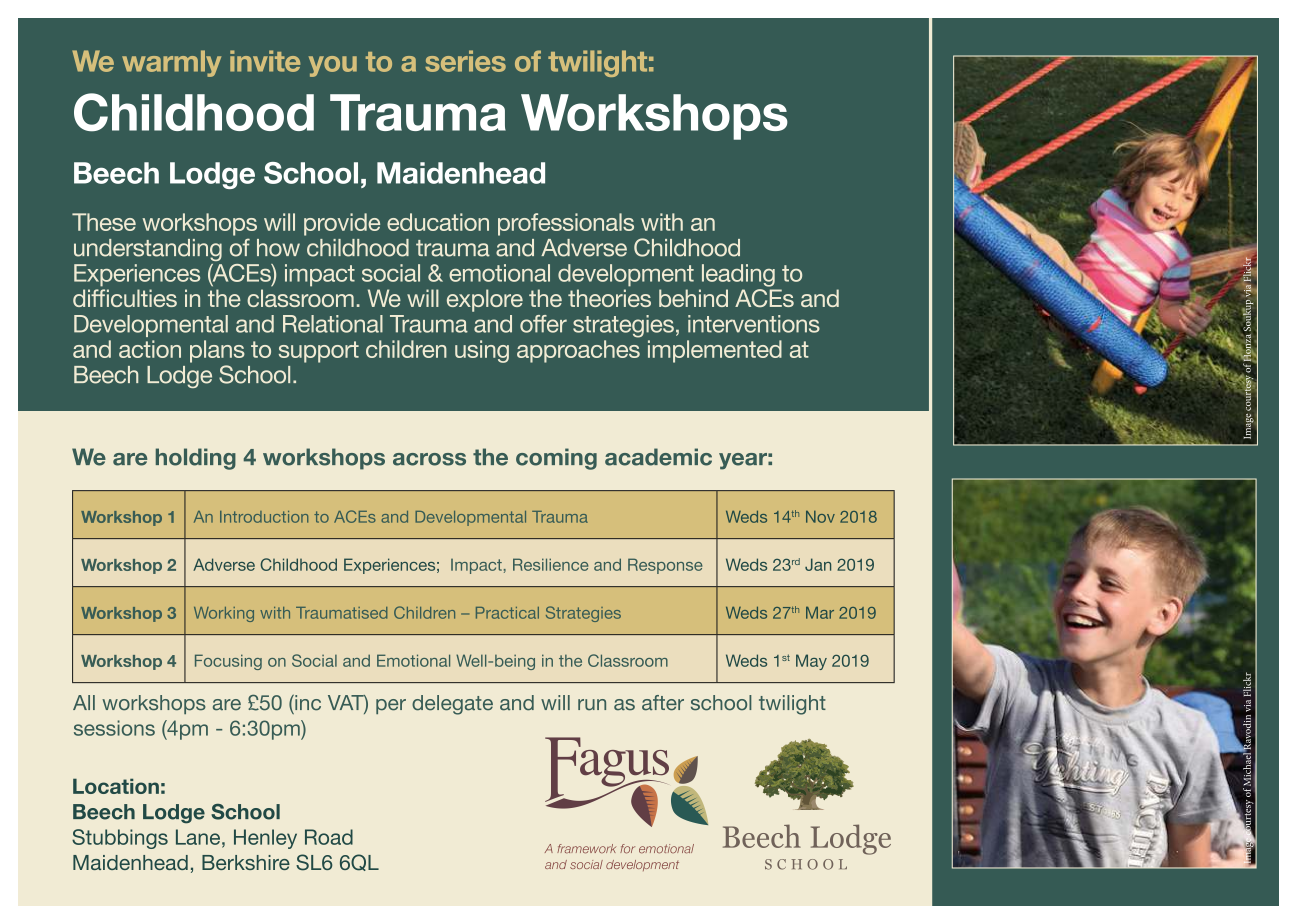  What do you see at coordinates (465, 61) in the screenshot?
I see `series` at bounding box center [465, 61].
